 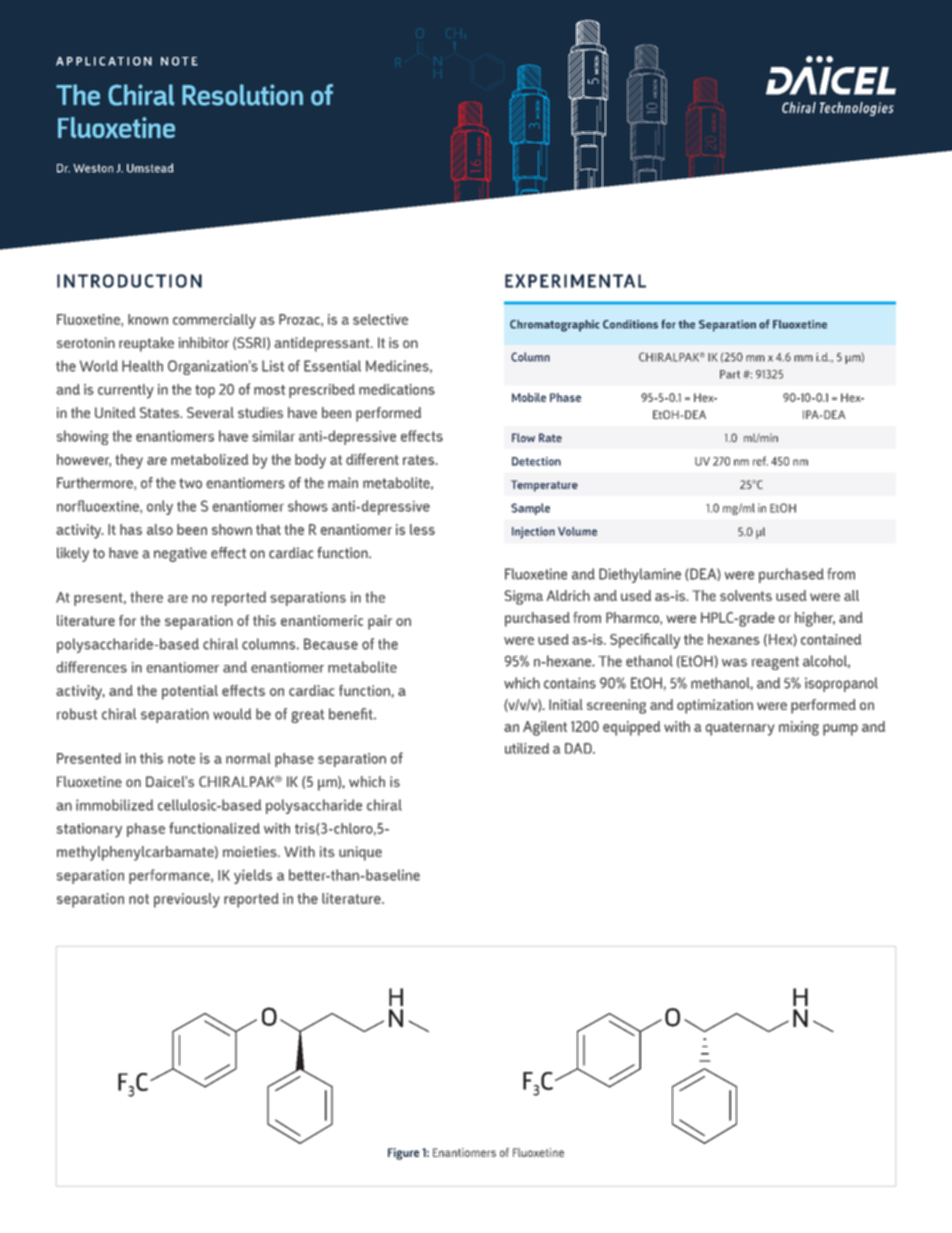 I want to click on there, so click(x=146, y=597).
